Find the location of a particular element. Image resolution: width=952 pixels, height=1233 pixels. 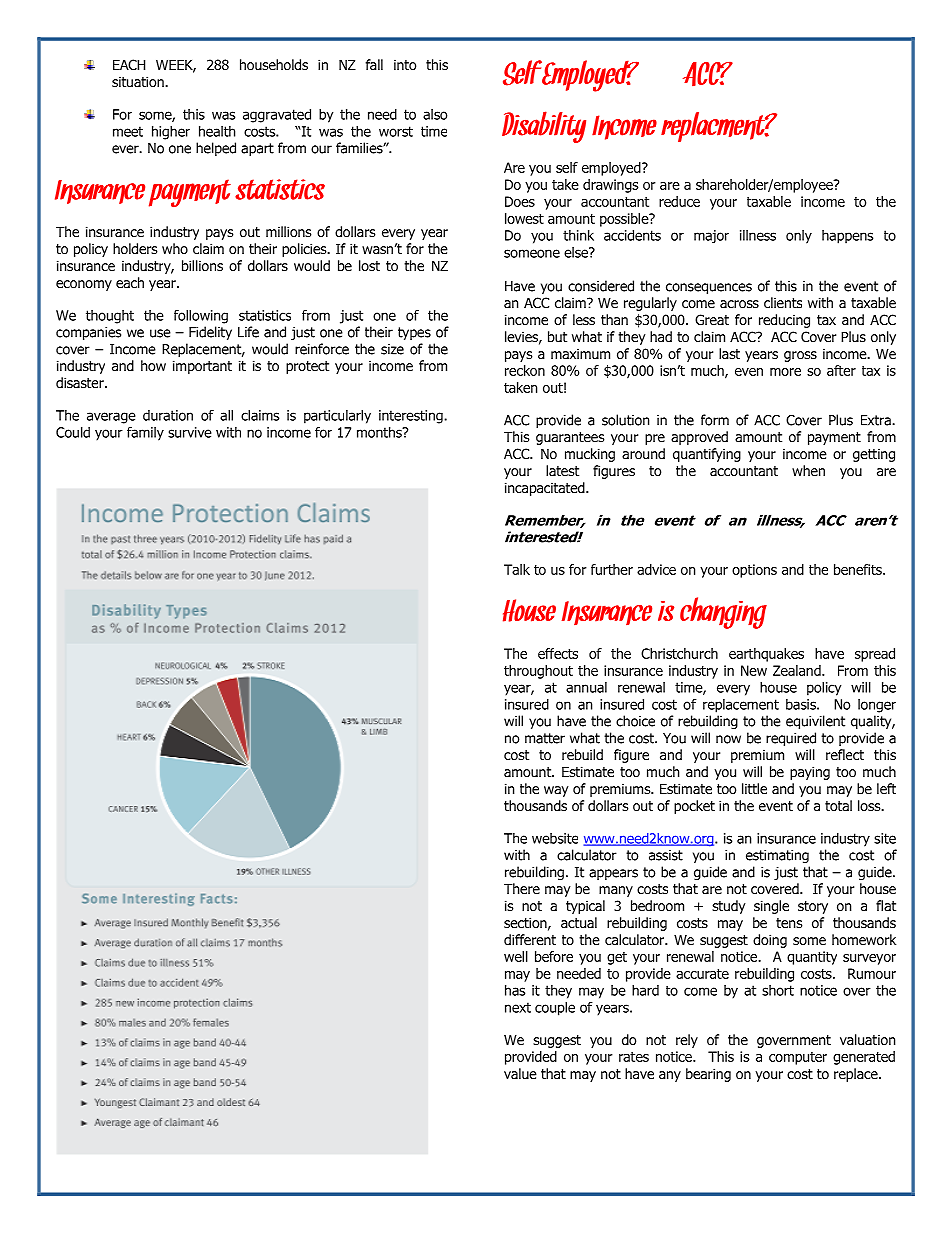

reduce is located at coordinates (679, 201).
